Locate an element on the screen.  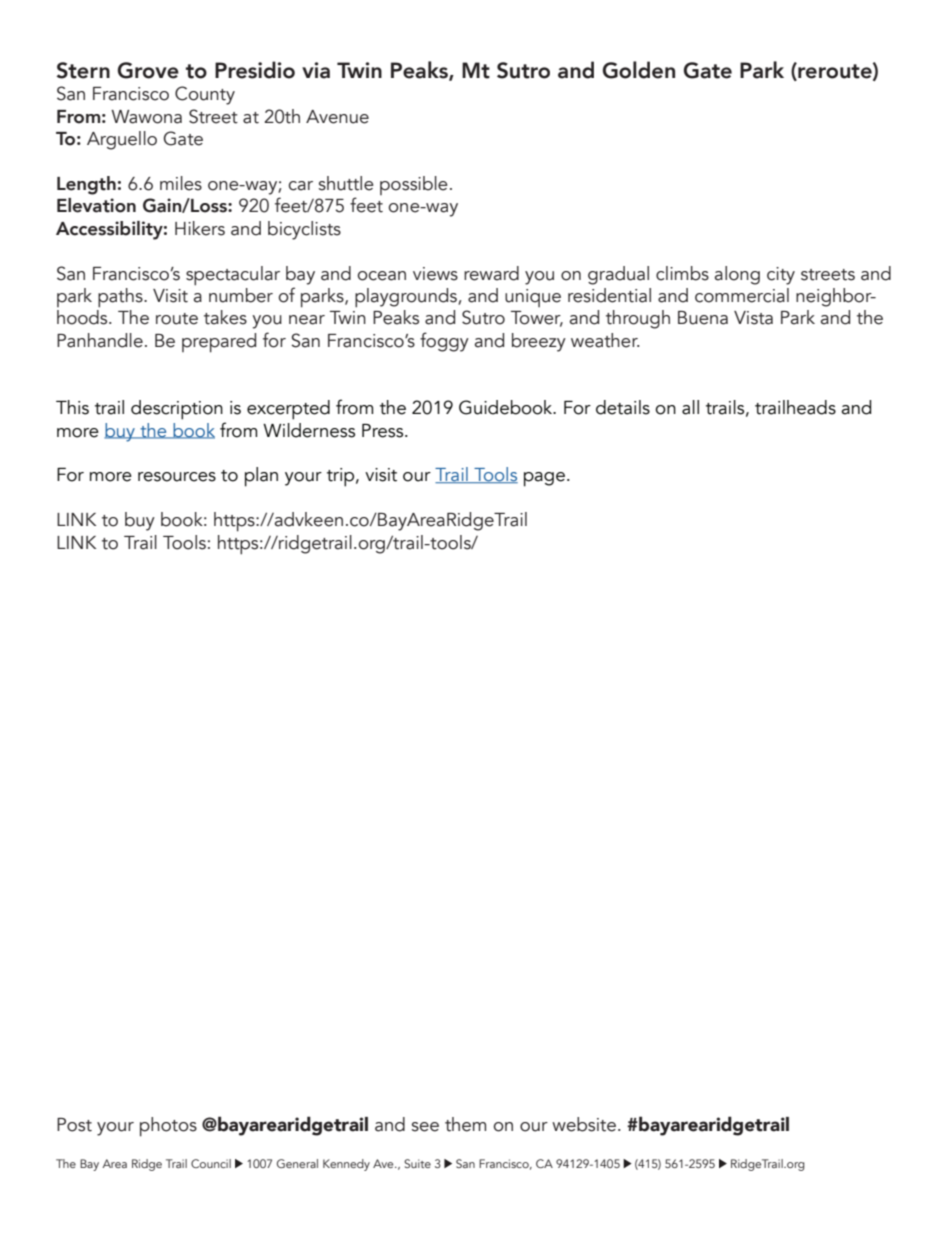
Council is located at coordinates (211, 1163).
